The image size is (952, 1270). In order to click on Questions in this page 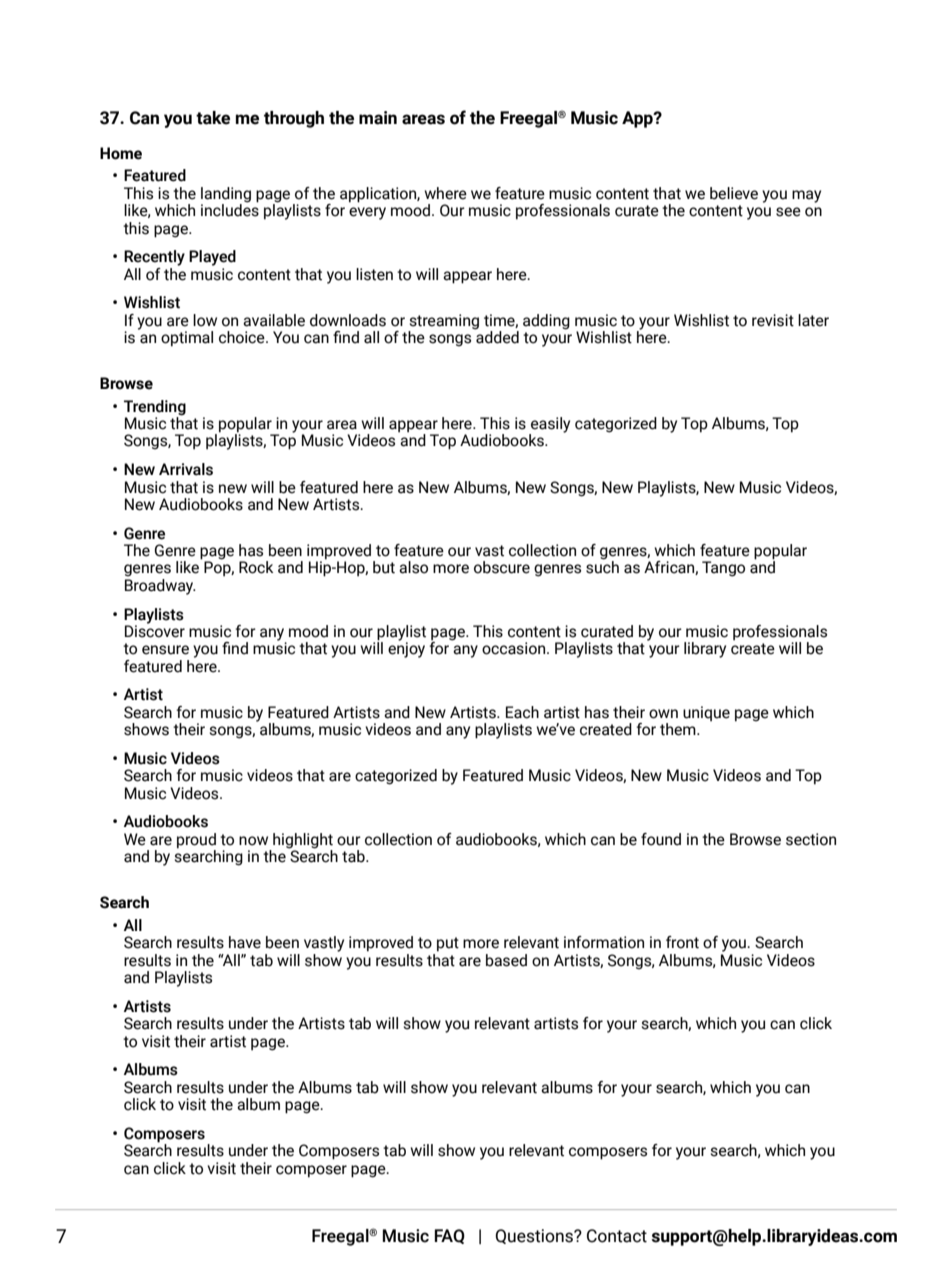, I will do `click(535, 1236)`.
